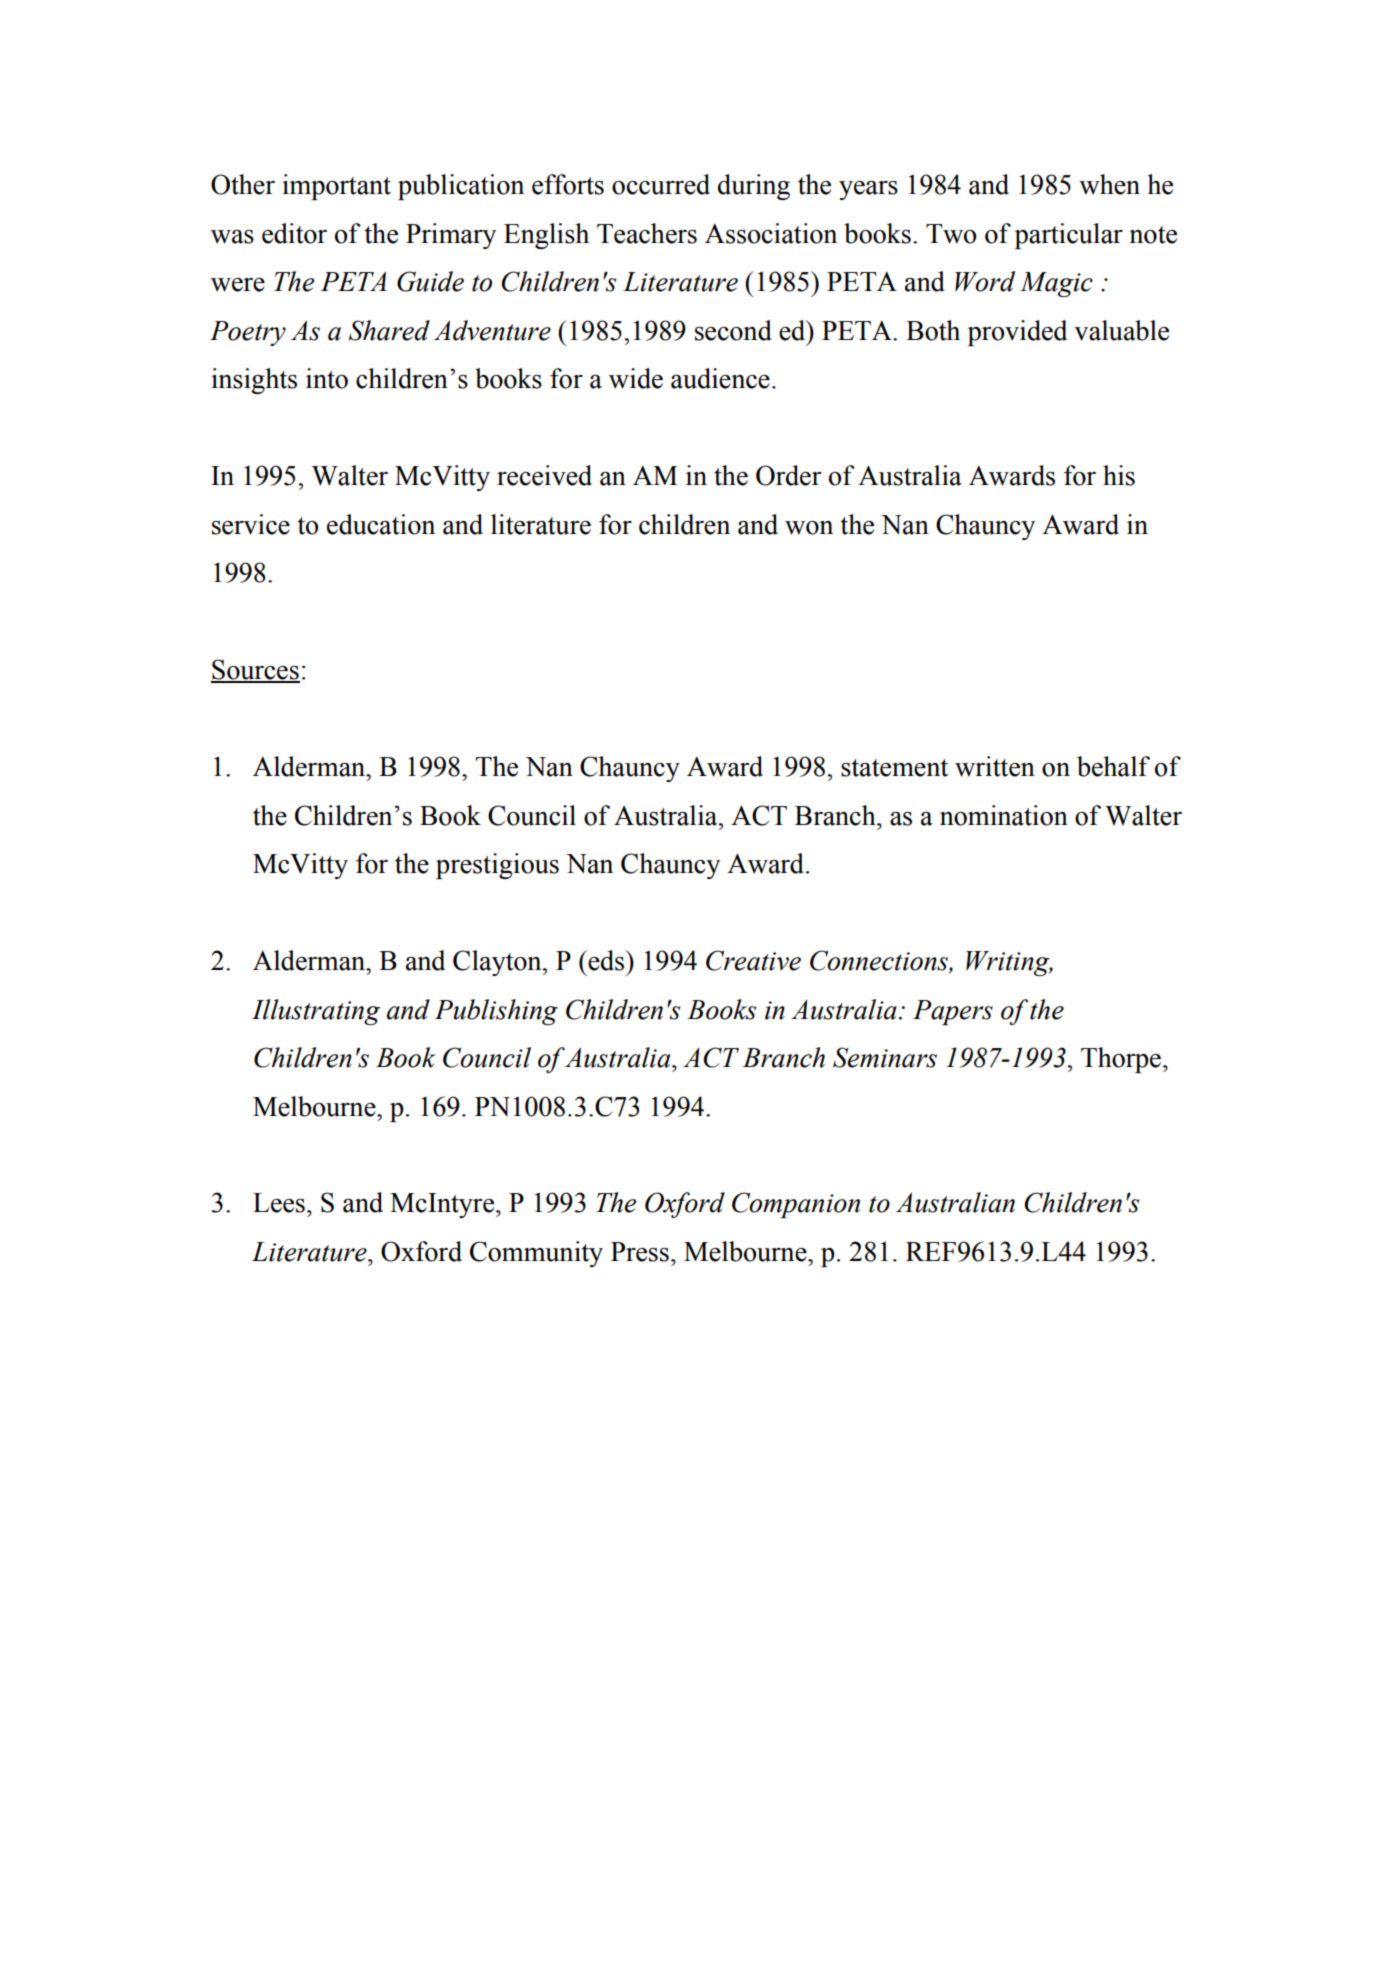 This screenshot has width=1393, height=1972. What do you see at coordinates (497, 866) in the screenshot?
I see `prestigious` at bounding box center [497, 866].
